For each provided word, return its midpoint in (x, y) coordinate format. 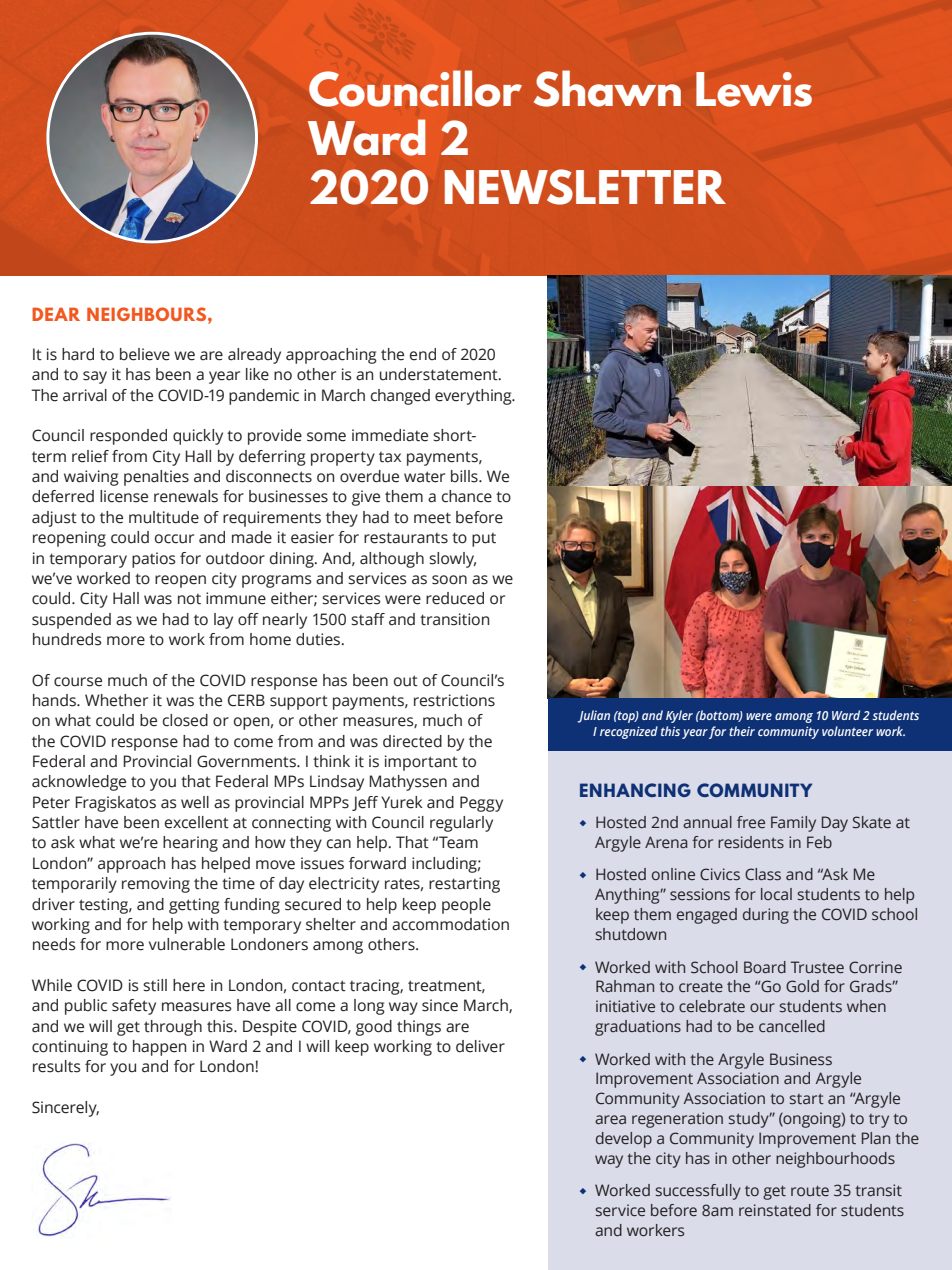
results (57, 1066)
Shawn (607, 88)
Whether (116, 700)
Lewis (754, 89)
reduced (455, 598)
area (610, 1120)
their (742, 731)
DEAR (56, 314)
